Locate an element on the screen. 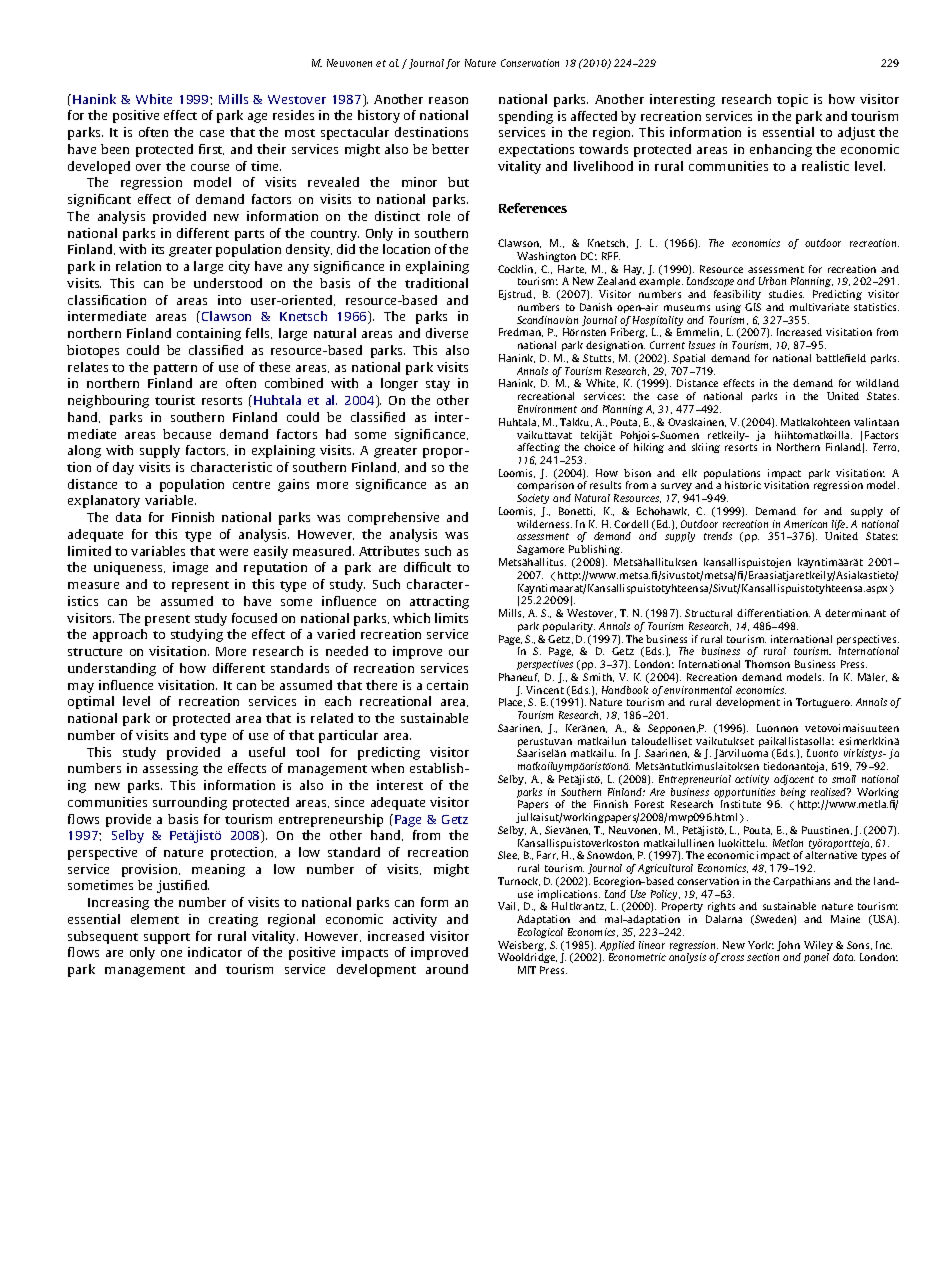 This screenshot has width=952, height=1270. GIS is located at coordinates (753, 307).
